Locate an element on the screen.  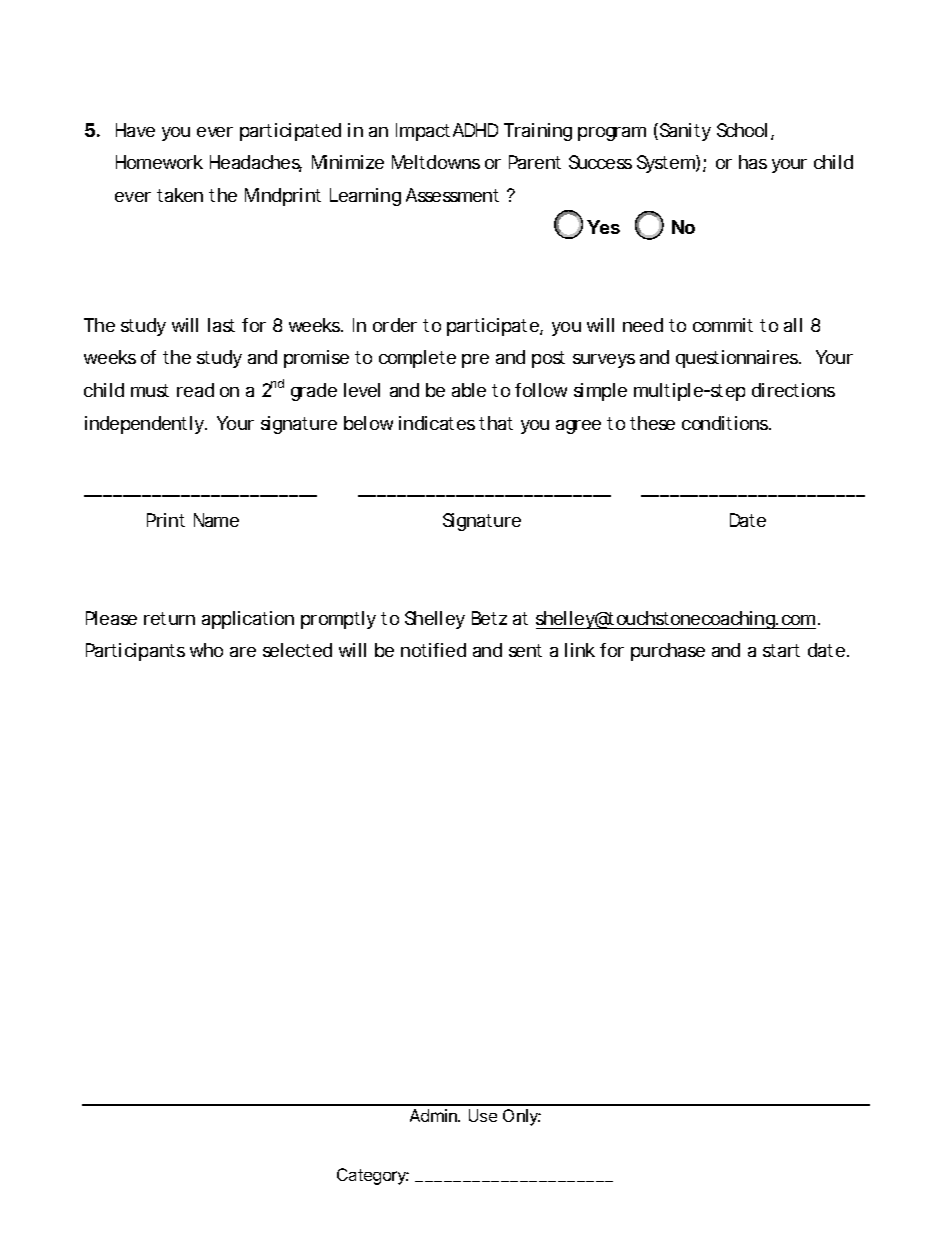
start is located at coordinates (781, 650).
